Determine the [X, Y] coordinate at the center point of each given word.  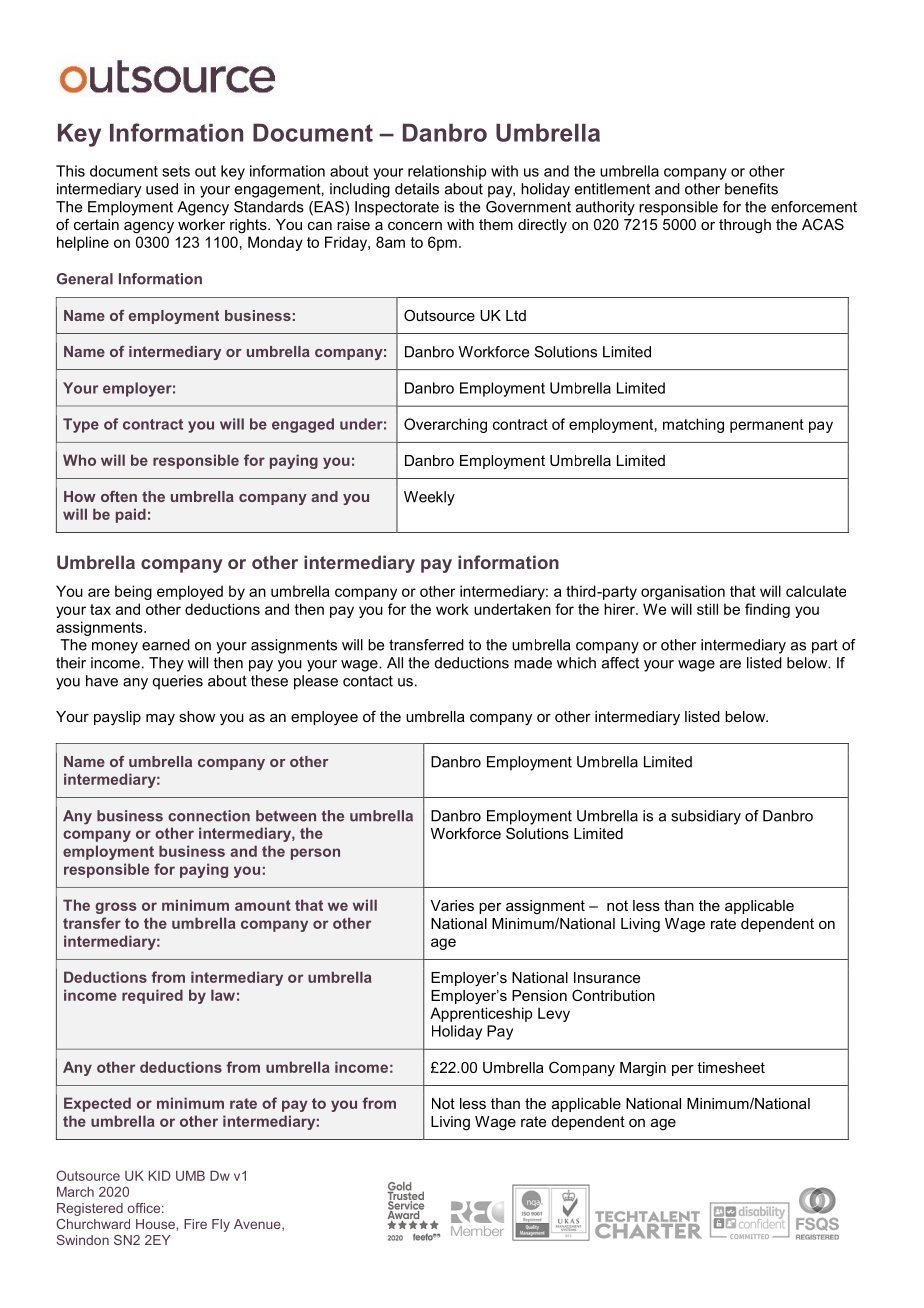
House [156, 1224]
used [162, 189]
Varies [452, 905]
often [119, 496]
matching [693, 425]
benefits [751, 189]
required [152, 996]
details [417, 189]
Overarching [445, 425]
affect [620, 663]
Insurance [607, 977]
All [395, 663]
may [160, 719]
